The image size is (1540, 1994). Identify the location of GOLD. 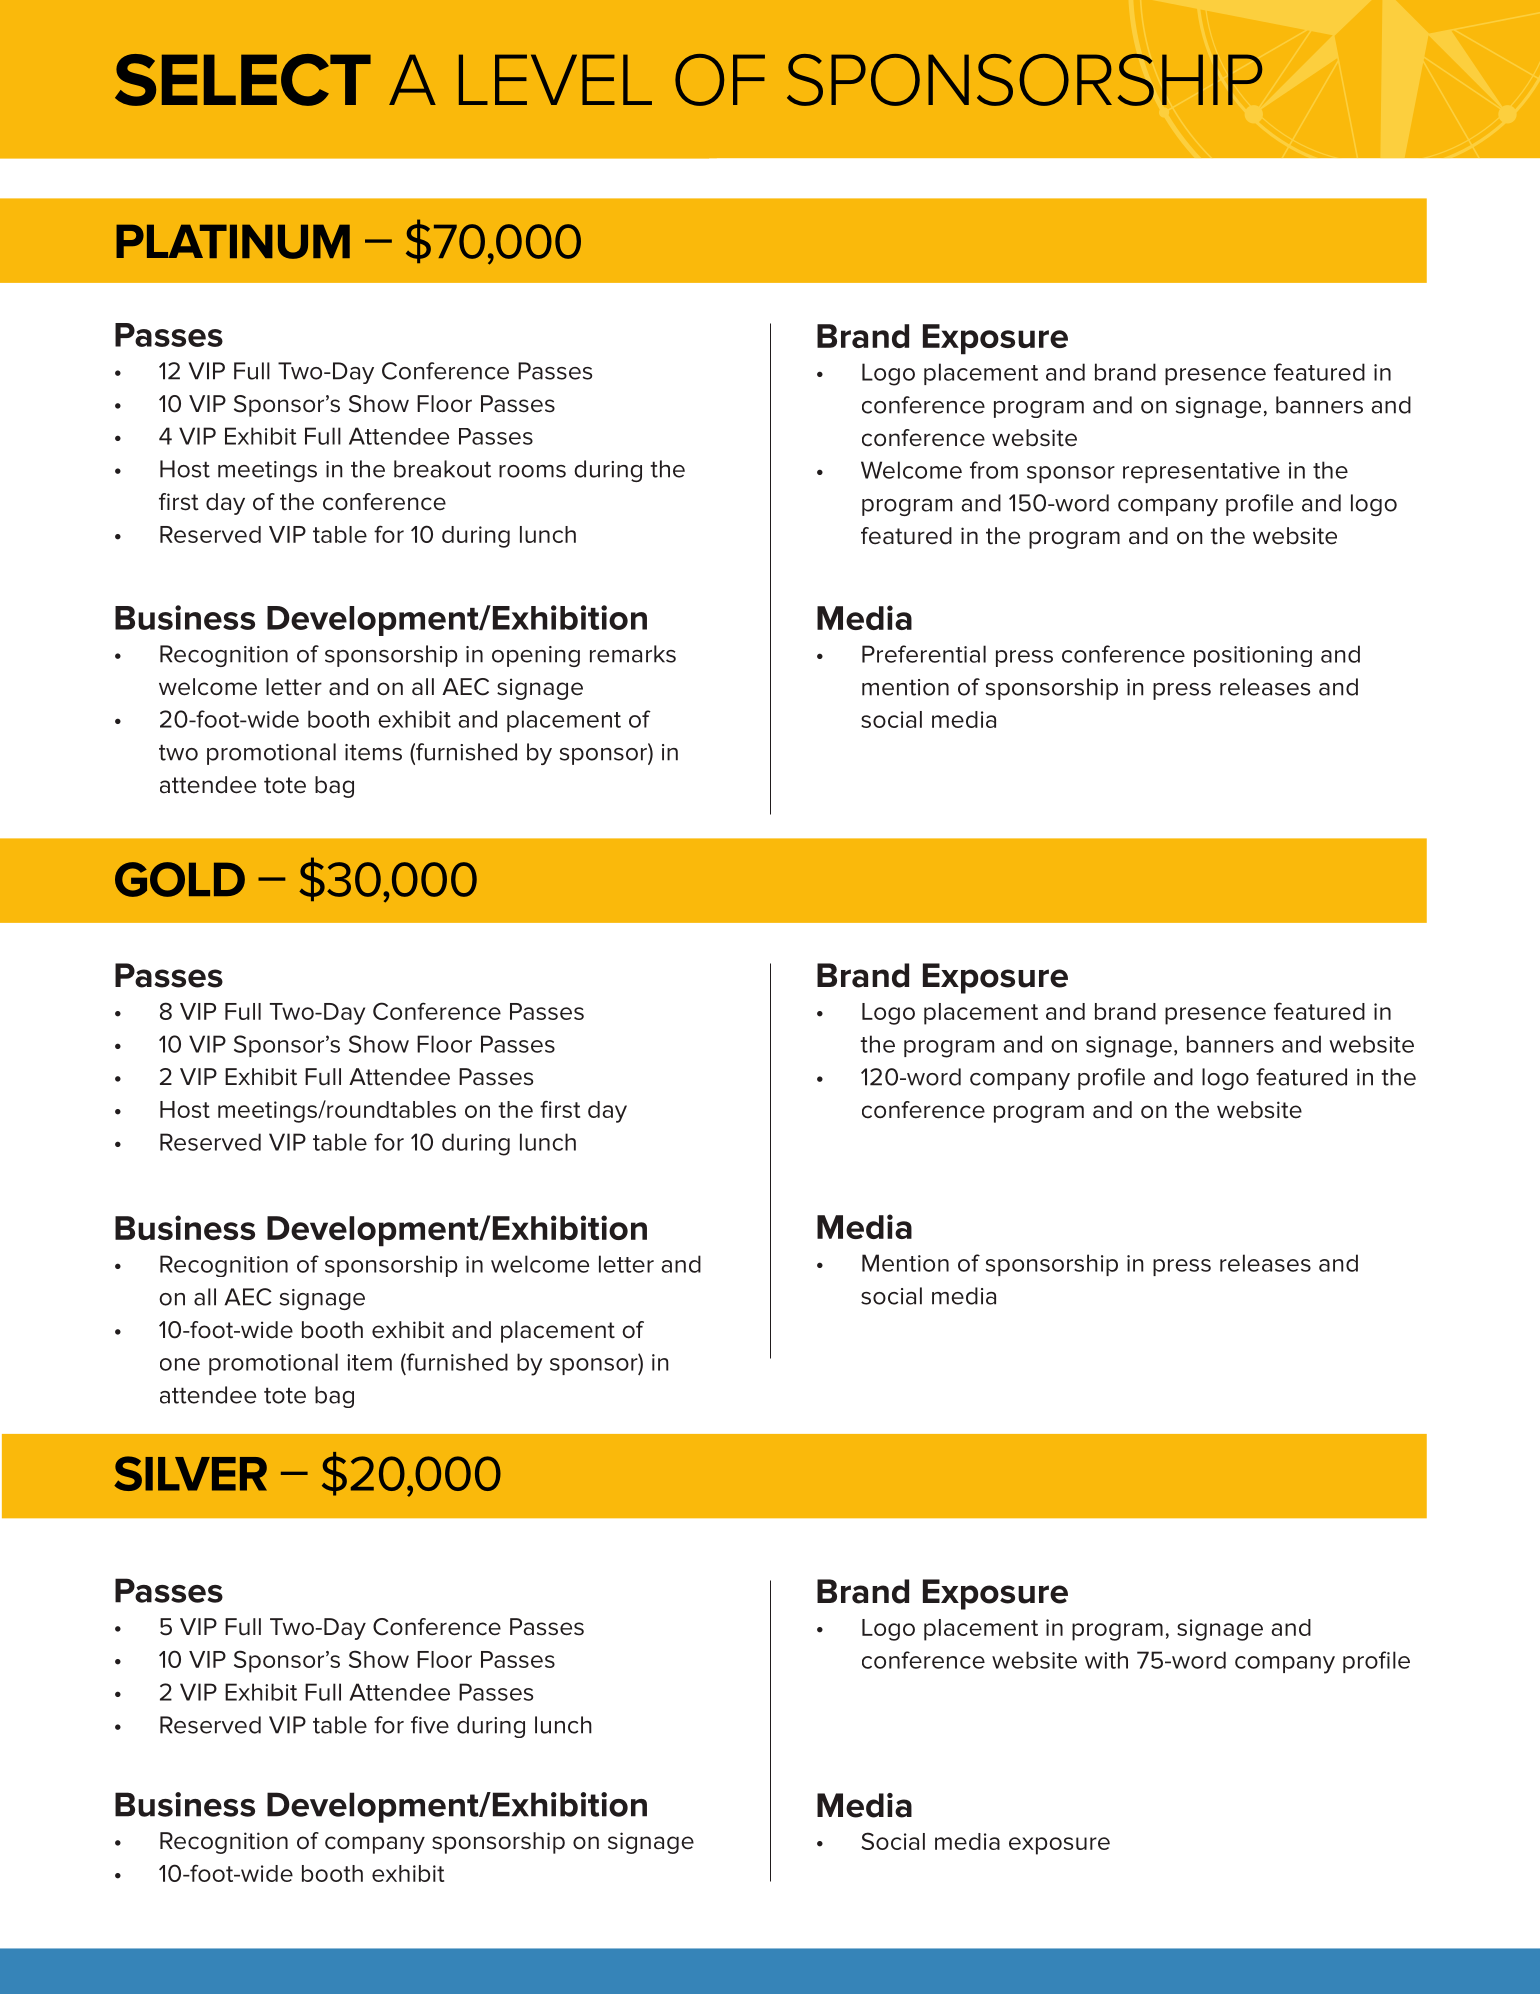
(180, 879).
